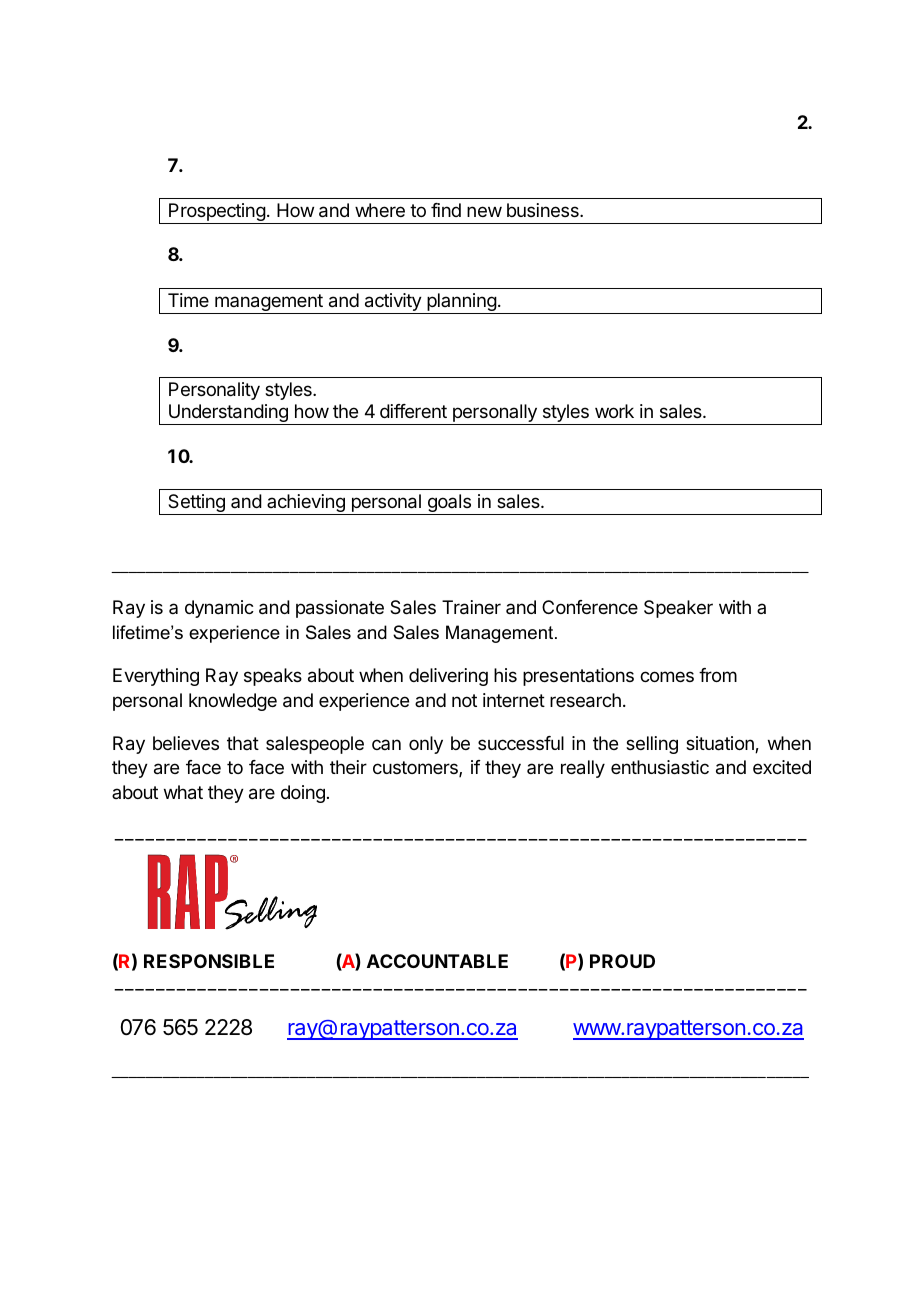  I want to click on ACCOUNTABLE, so click(437, 961).
